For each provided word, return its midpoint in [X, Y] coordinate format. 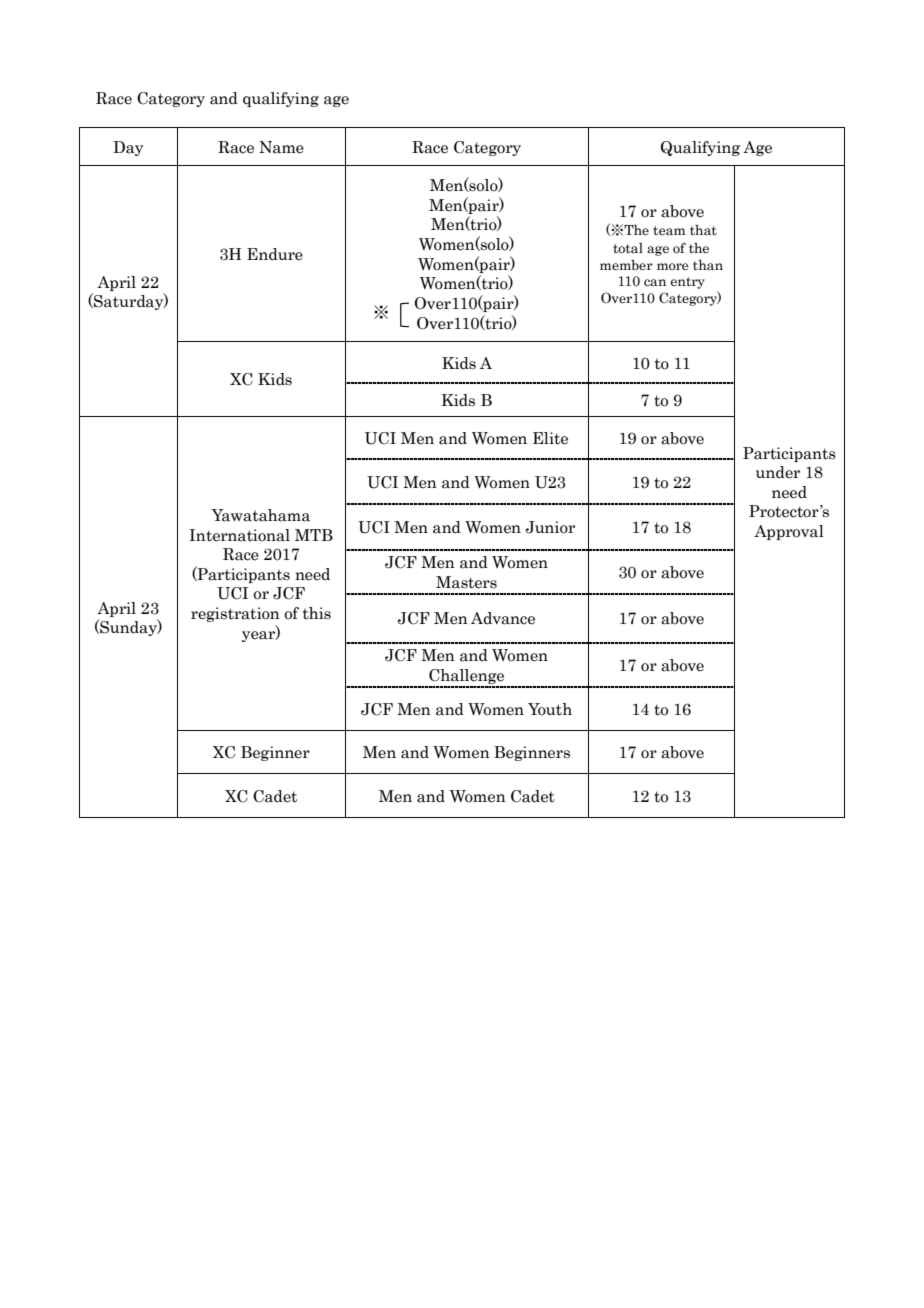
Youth [550, 709]
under [778, 472]
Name [281, 147]
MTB [314, 535]
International [239, 535]
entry [688, 283]
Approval [789, 532]
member [626, 265]
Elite [550, 438]
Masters [466, 582]
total [628, 248]
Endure [275, 254]
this [317, 613]
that [703, 230]
